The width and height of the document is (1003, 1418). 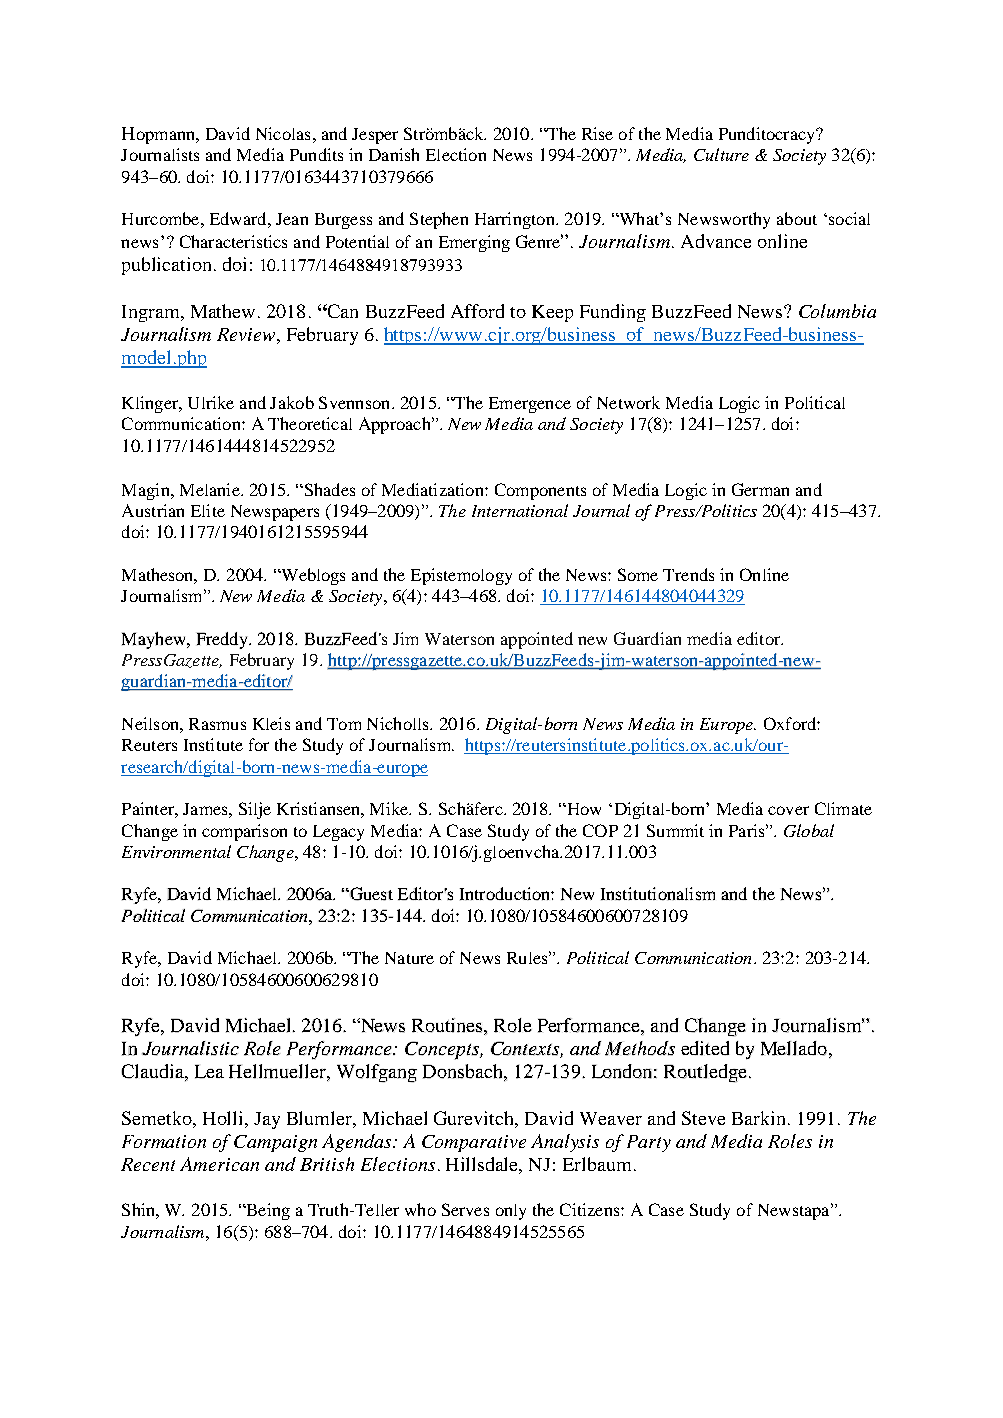 What do you see at coordinates (511, 1212) in the document?
I see `only` at bounding box center [511, 1212].
